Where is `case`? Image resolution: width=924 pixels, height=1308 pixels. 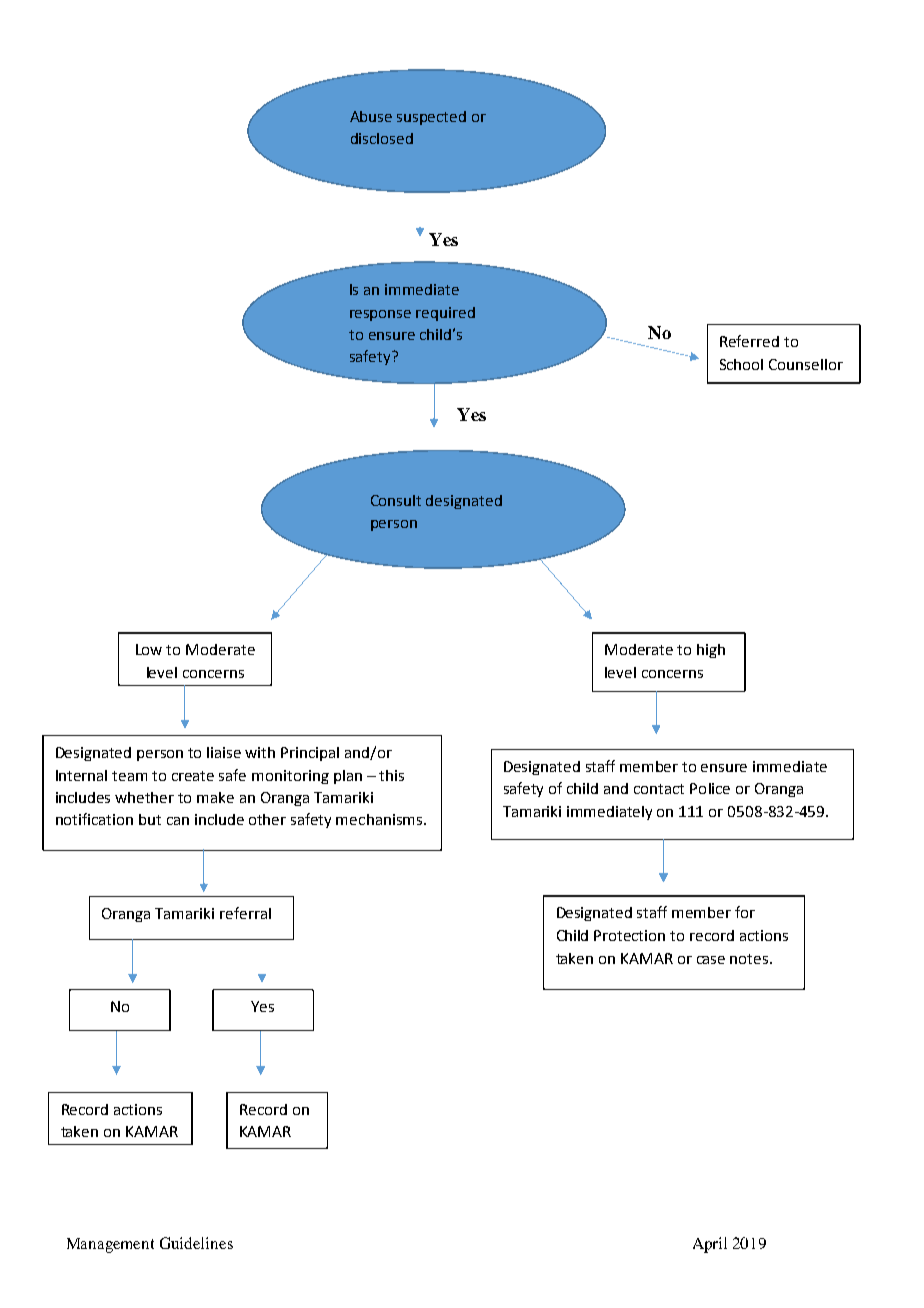
case is located at coordinates (711, 960).
